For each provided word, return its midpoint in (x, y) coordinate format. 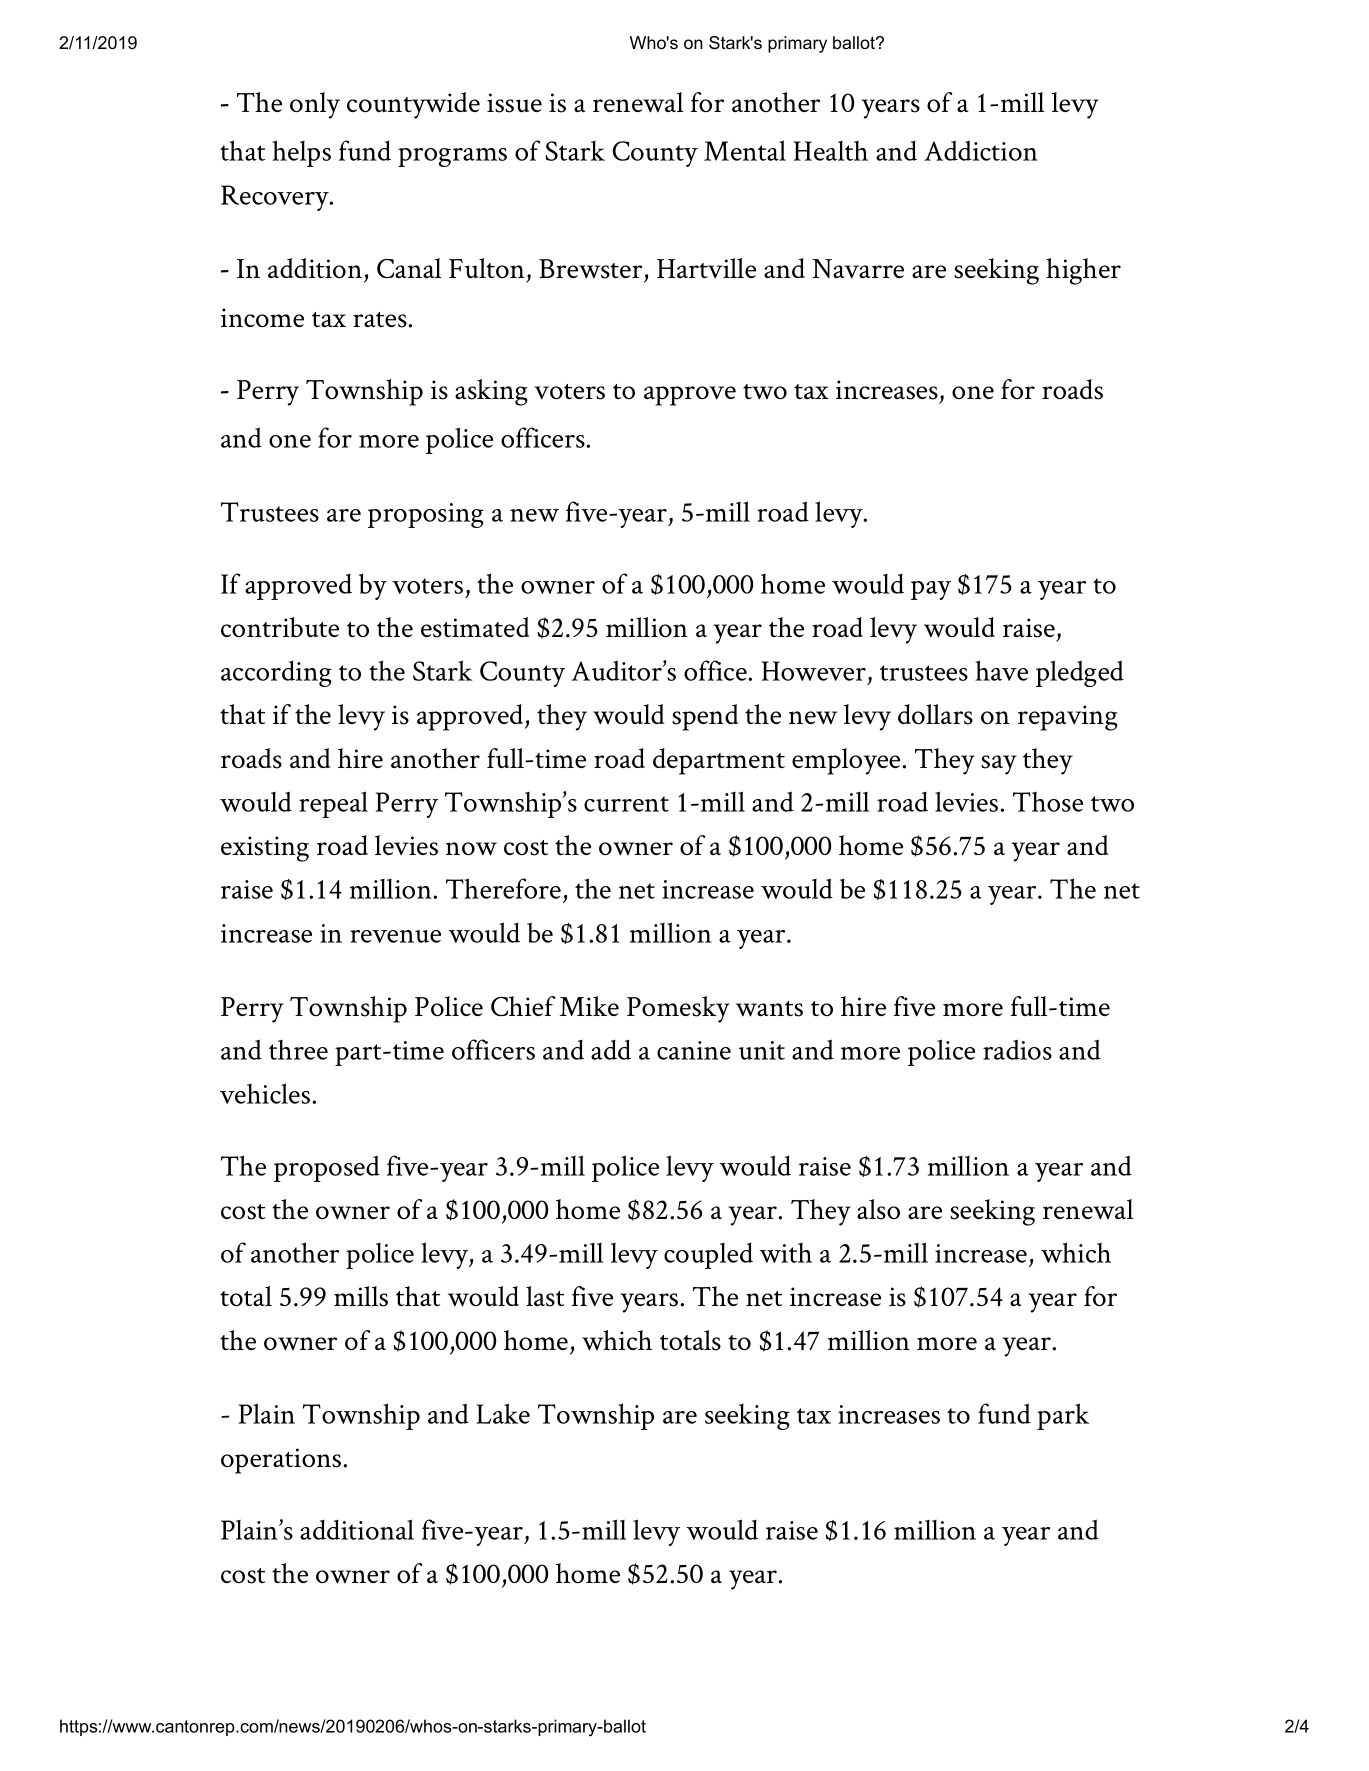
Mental (745, 150)
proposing (426, 515)
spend (705, 717)
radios (1017, 1049)
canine (694, 1050)
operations (282, 1461)
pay (931, 590)
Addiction (981, 150)
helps (301, 153)
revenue (395, 936)
